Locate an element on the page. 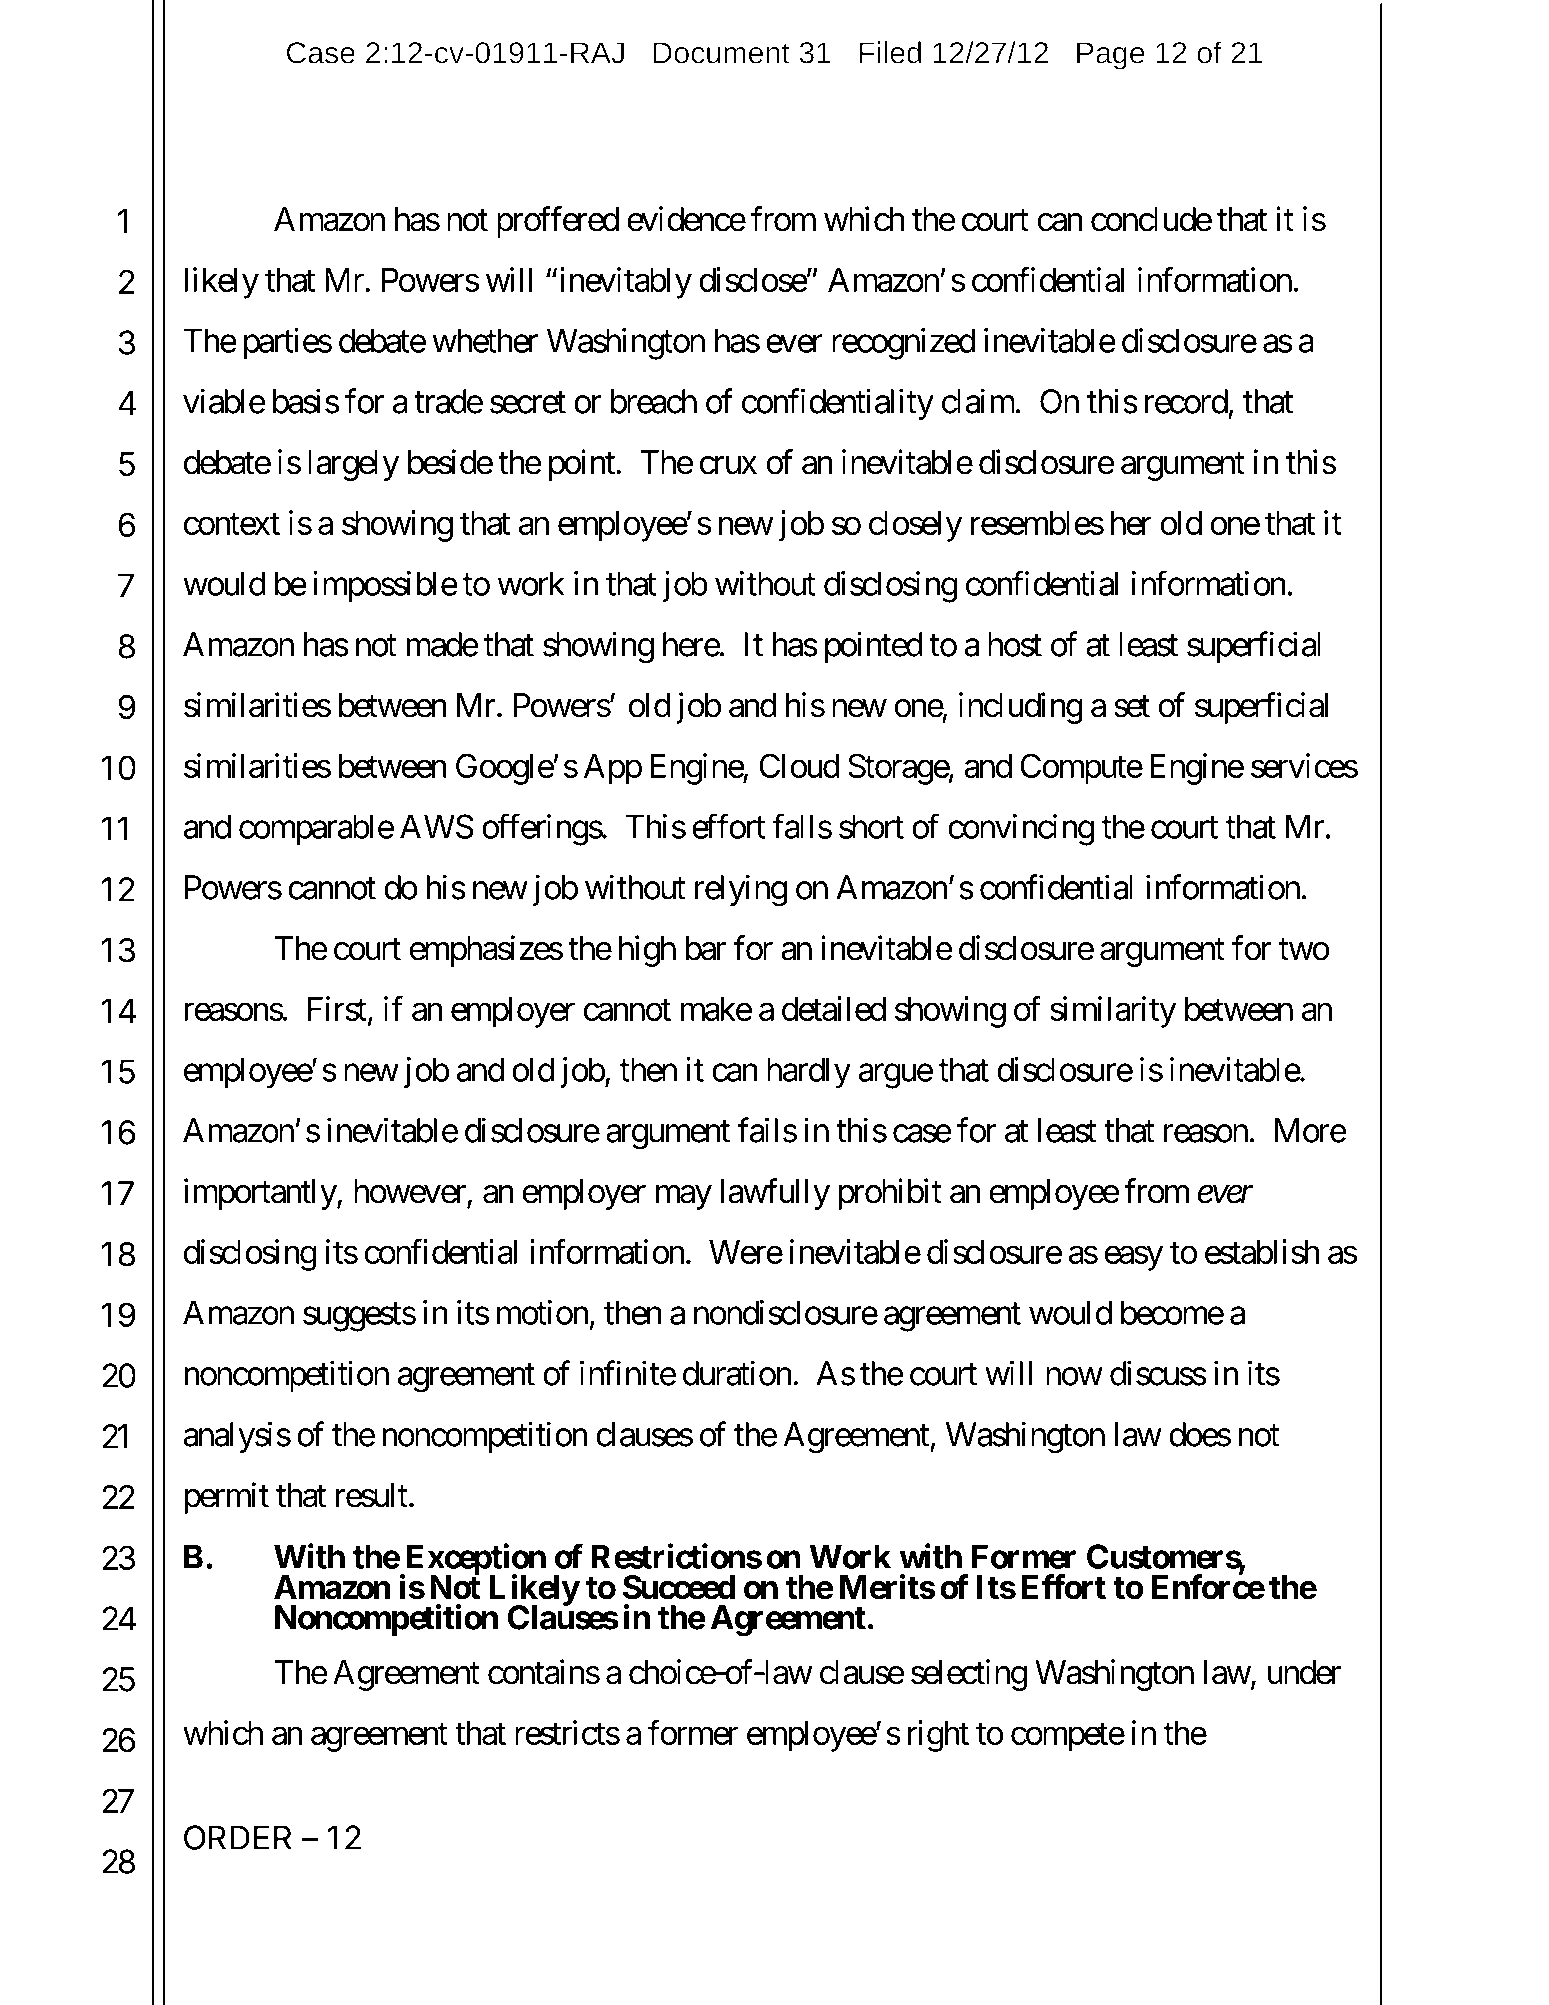  Document is located at coordinates (722, 53).
